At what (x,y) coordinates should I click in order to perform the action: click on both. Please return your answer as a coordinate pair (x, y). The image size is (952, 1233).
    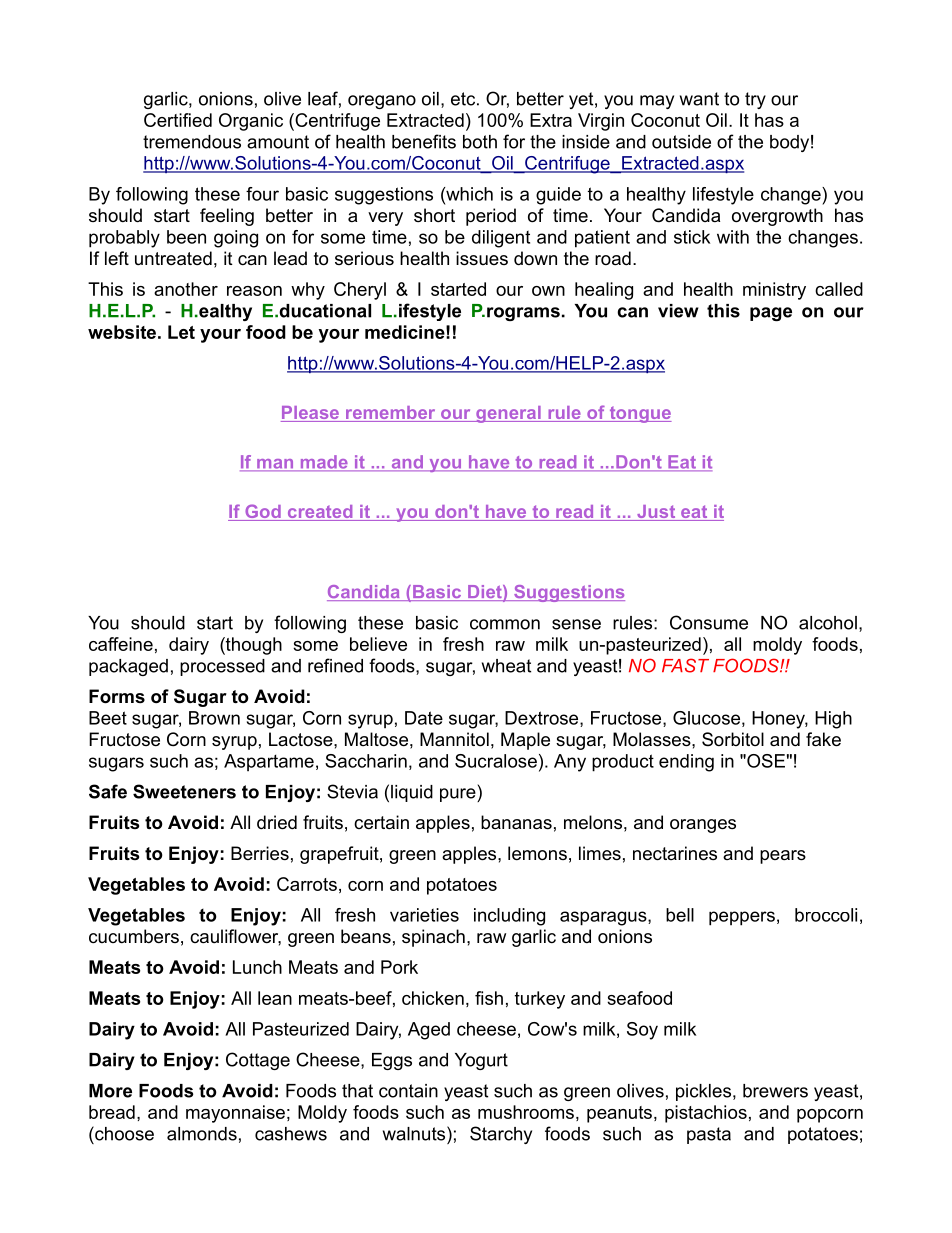
    Looking at the image, I should click on (480, 142).
